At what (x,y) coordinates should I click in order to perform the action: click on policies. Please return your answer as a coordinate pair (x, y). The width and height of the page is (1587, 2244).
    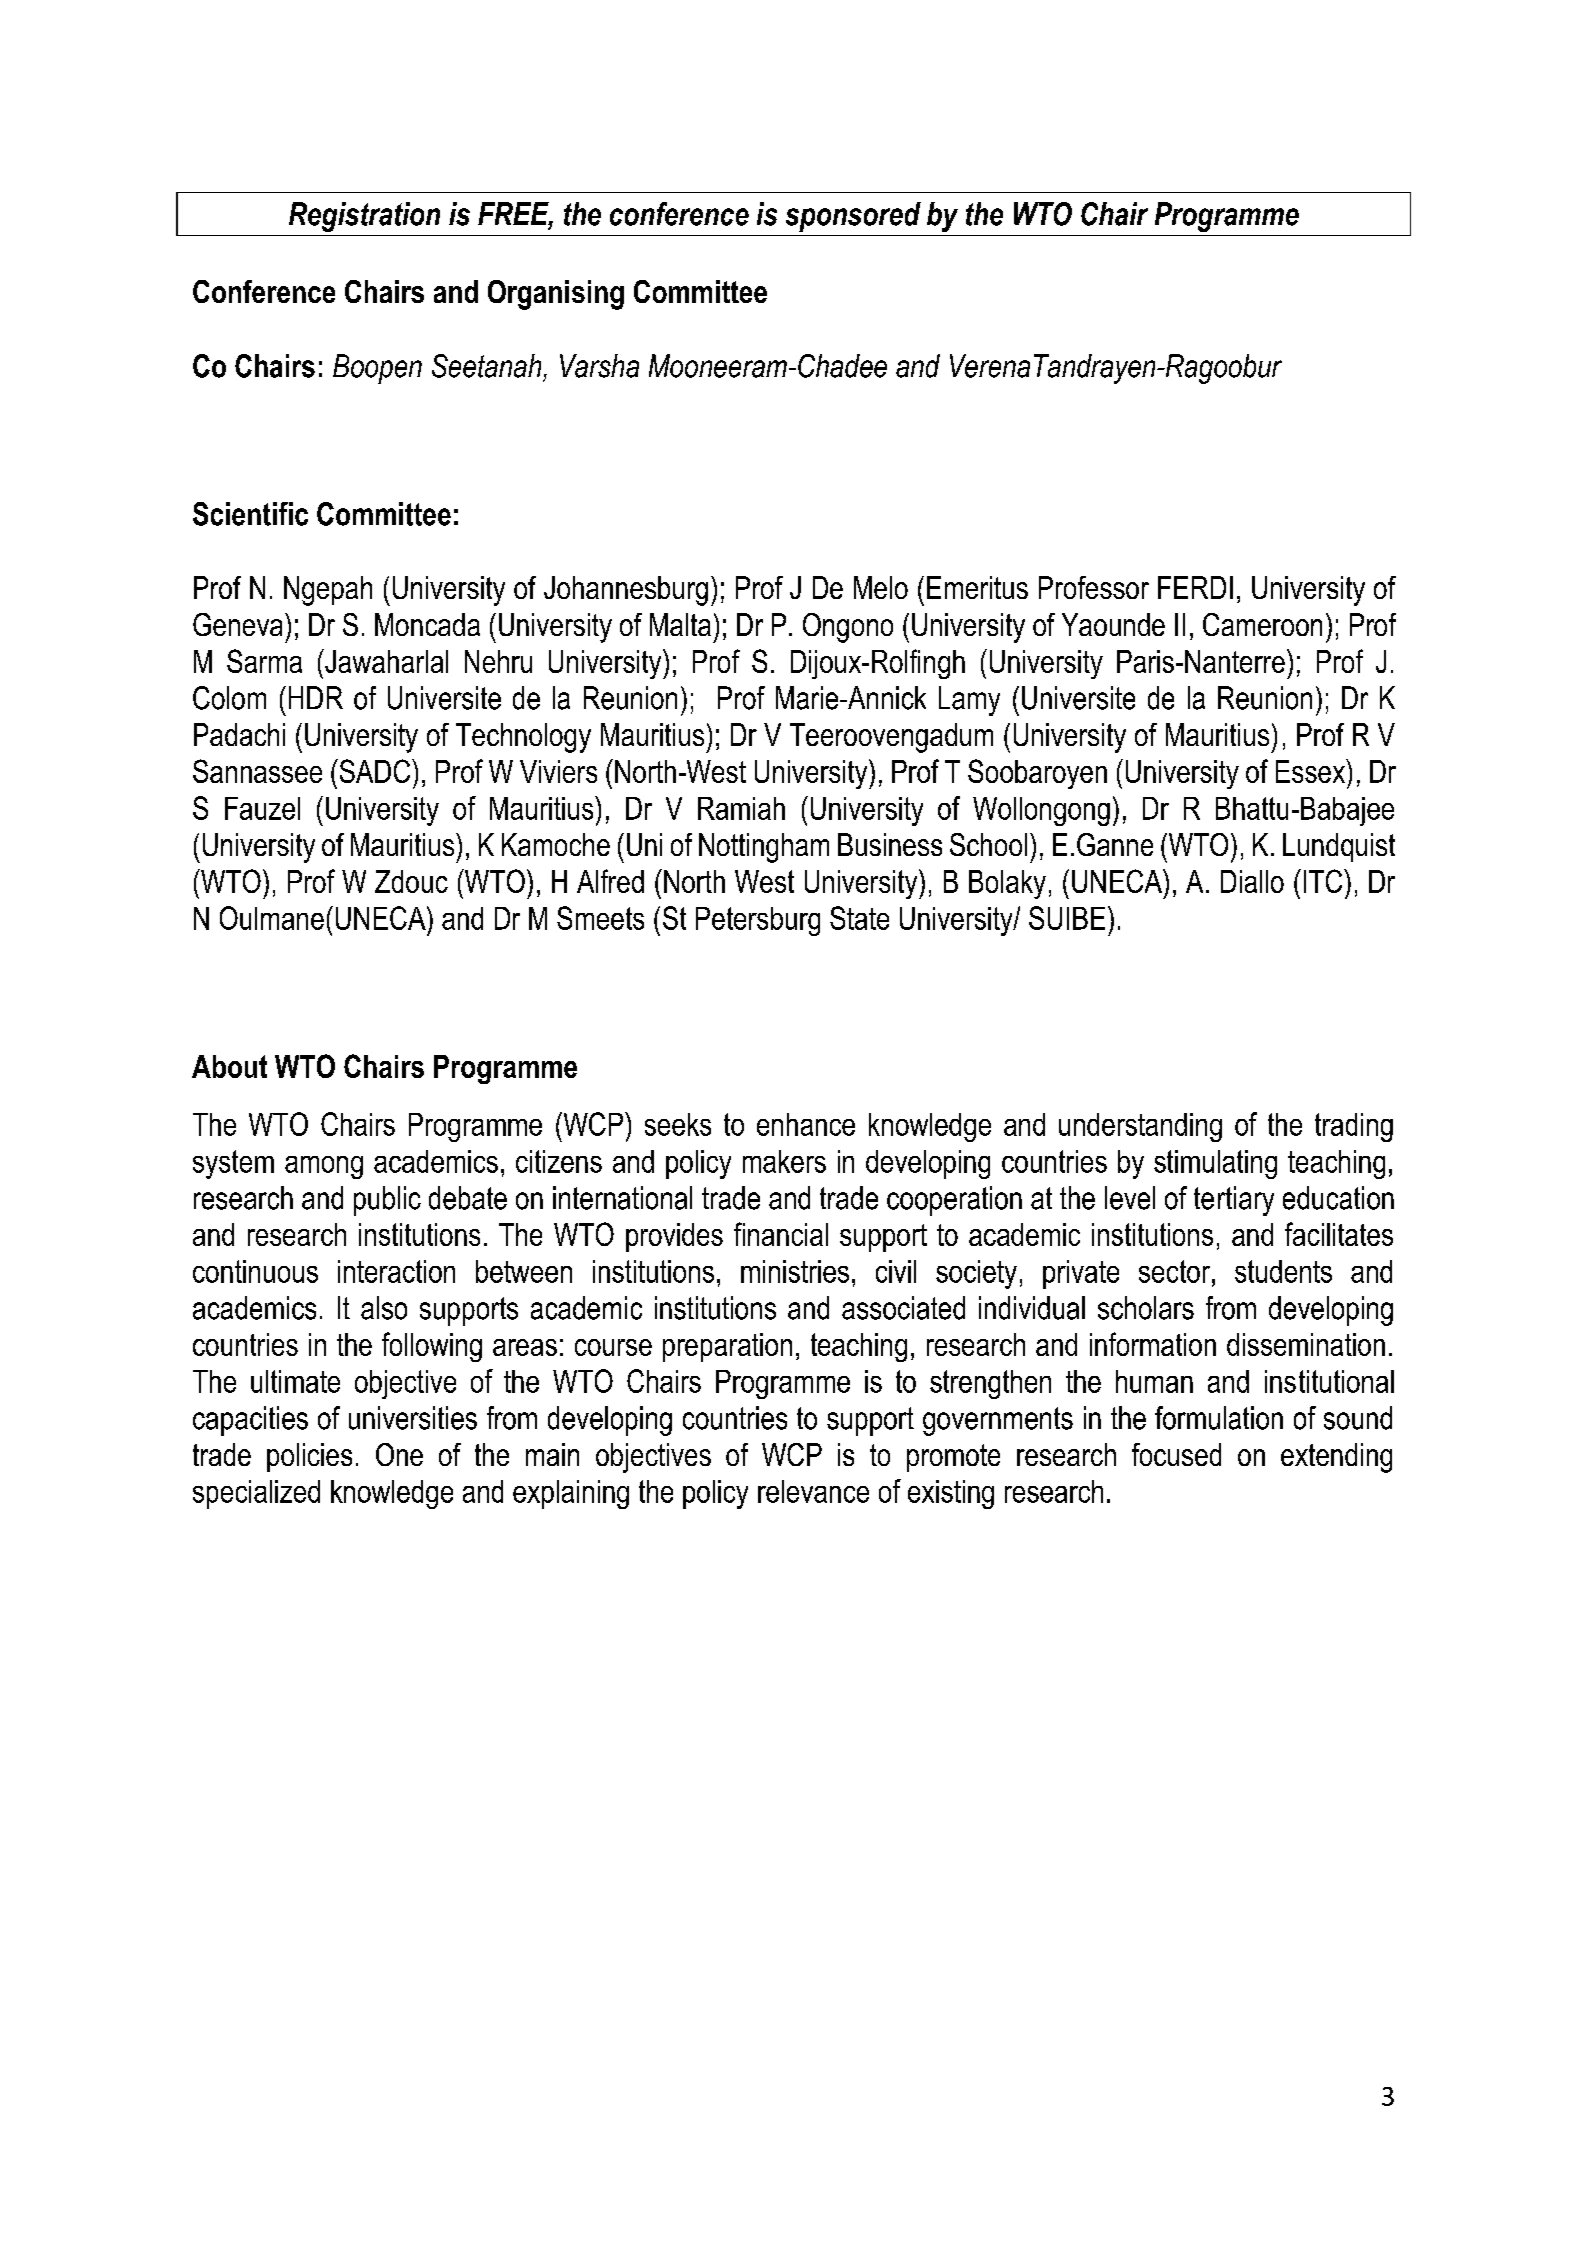
    Looking at the image, I should click on (309, 1457).
